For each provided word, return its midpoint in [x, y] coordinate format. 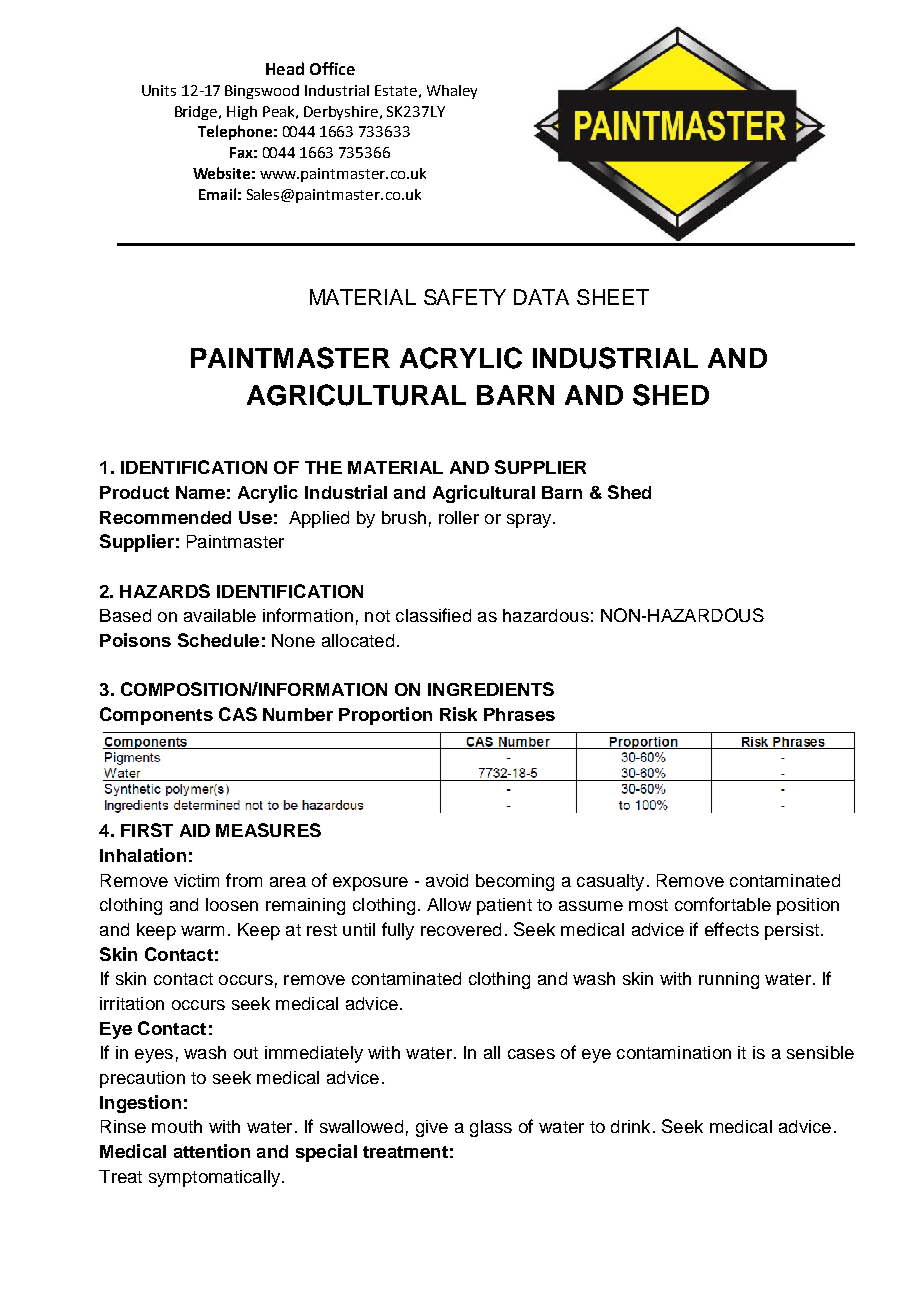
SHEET [613, 297]
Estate [396, 90]
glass [491, 1128]
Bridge [197, 113]
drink [630, 1126]
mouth [177, 1126]
